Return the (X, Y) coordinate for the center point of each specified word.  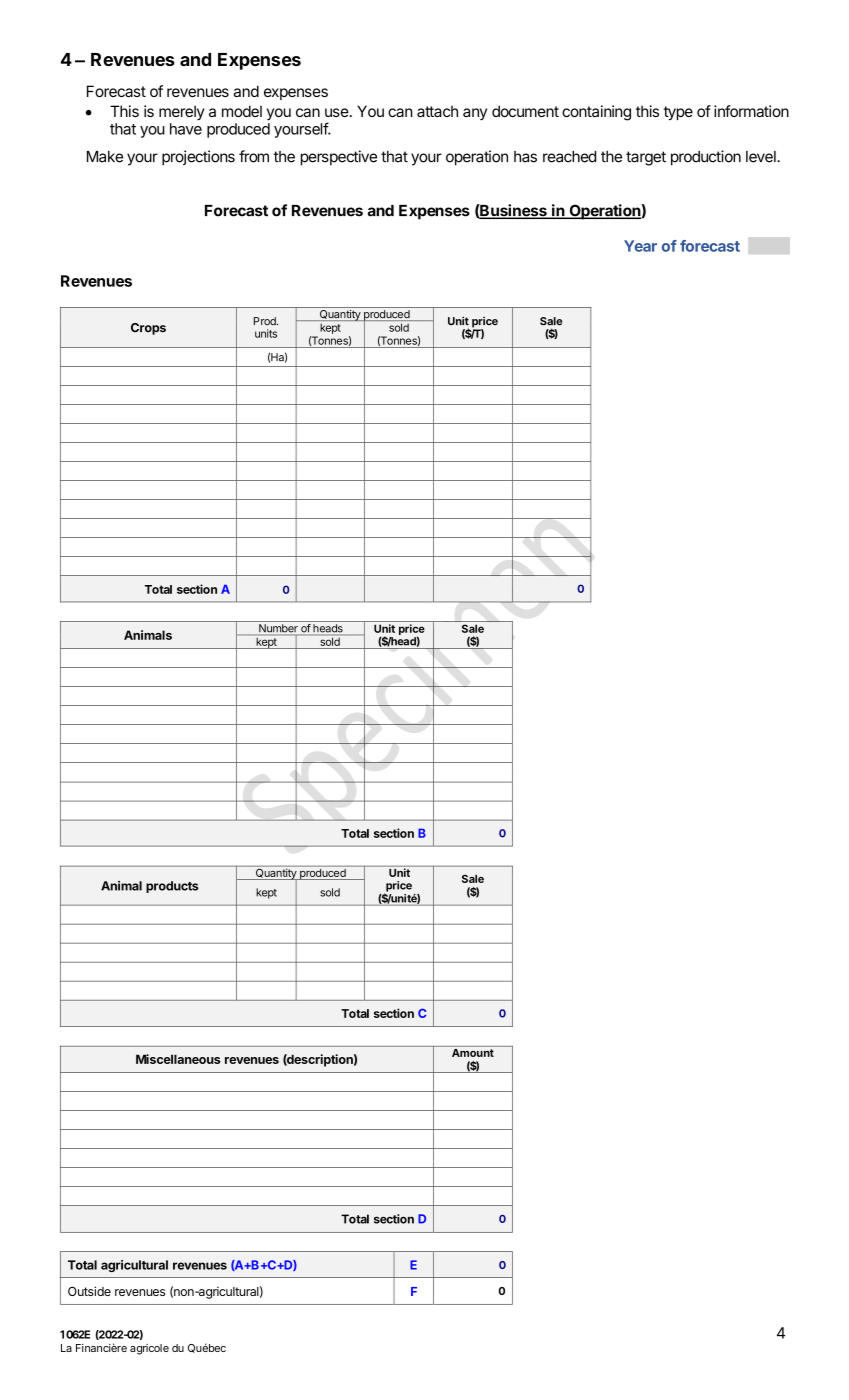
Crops (148, 329)
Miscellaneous (178, 1059)
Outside (89, 1291)
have (186, 129)
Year (640, 246)
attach (437, 111)
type (678, 113)
